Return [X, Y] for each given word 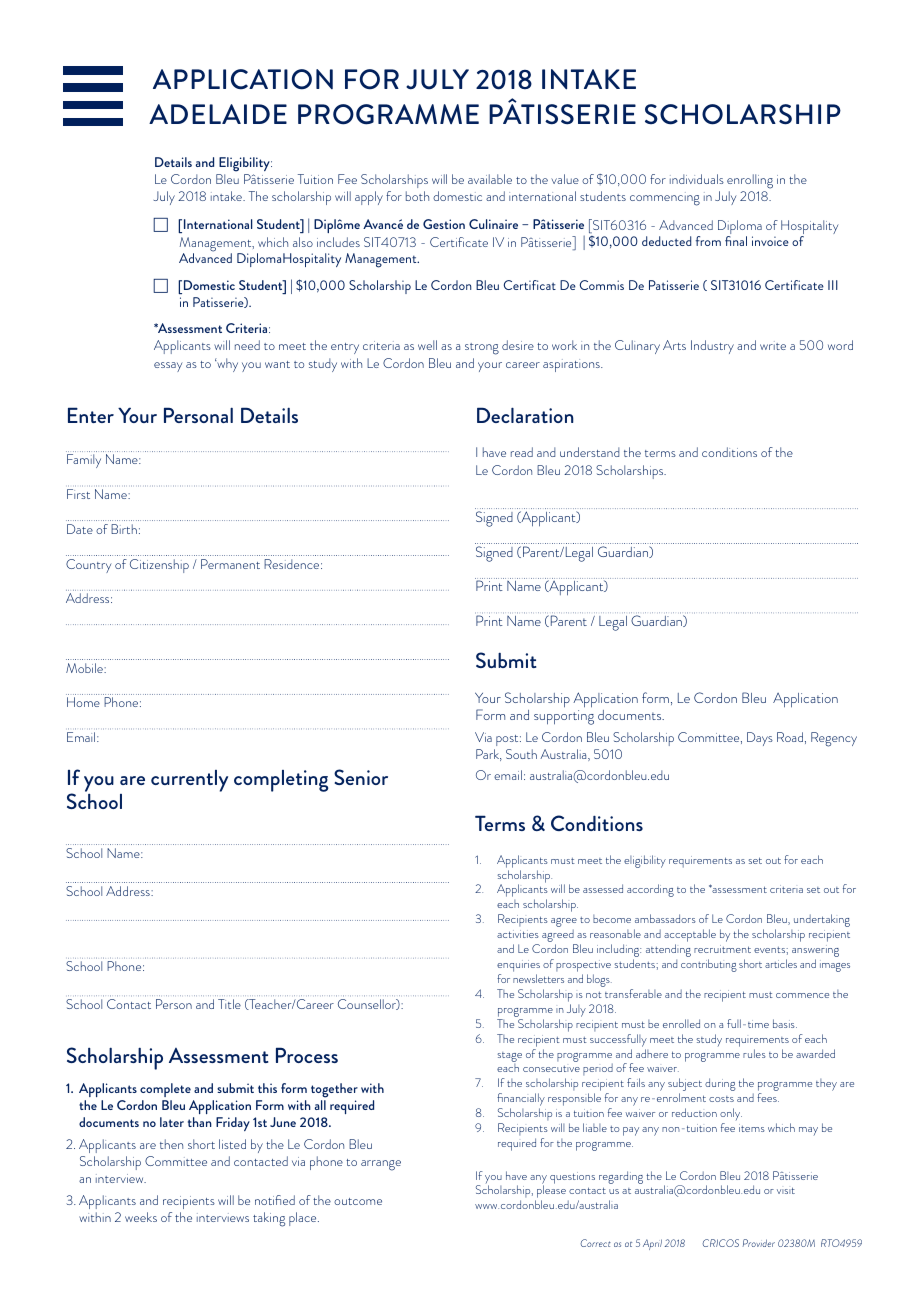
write [773, 345]
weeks [141, 1217]
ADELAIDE [218, 114]
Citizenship [159, 566]
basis [785, 1023]
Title [229, 1004]
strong [482, 349]
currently [189, 781]
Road [790, 737]
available [490, 179]
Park [489, 755]
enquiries [518, 967]
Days [760, 739]
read [522, 452]
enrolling [750, 181]
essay [168, 367]
